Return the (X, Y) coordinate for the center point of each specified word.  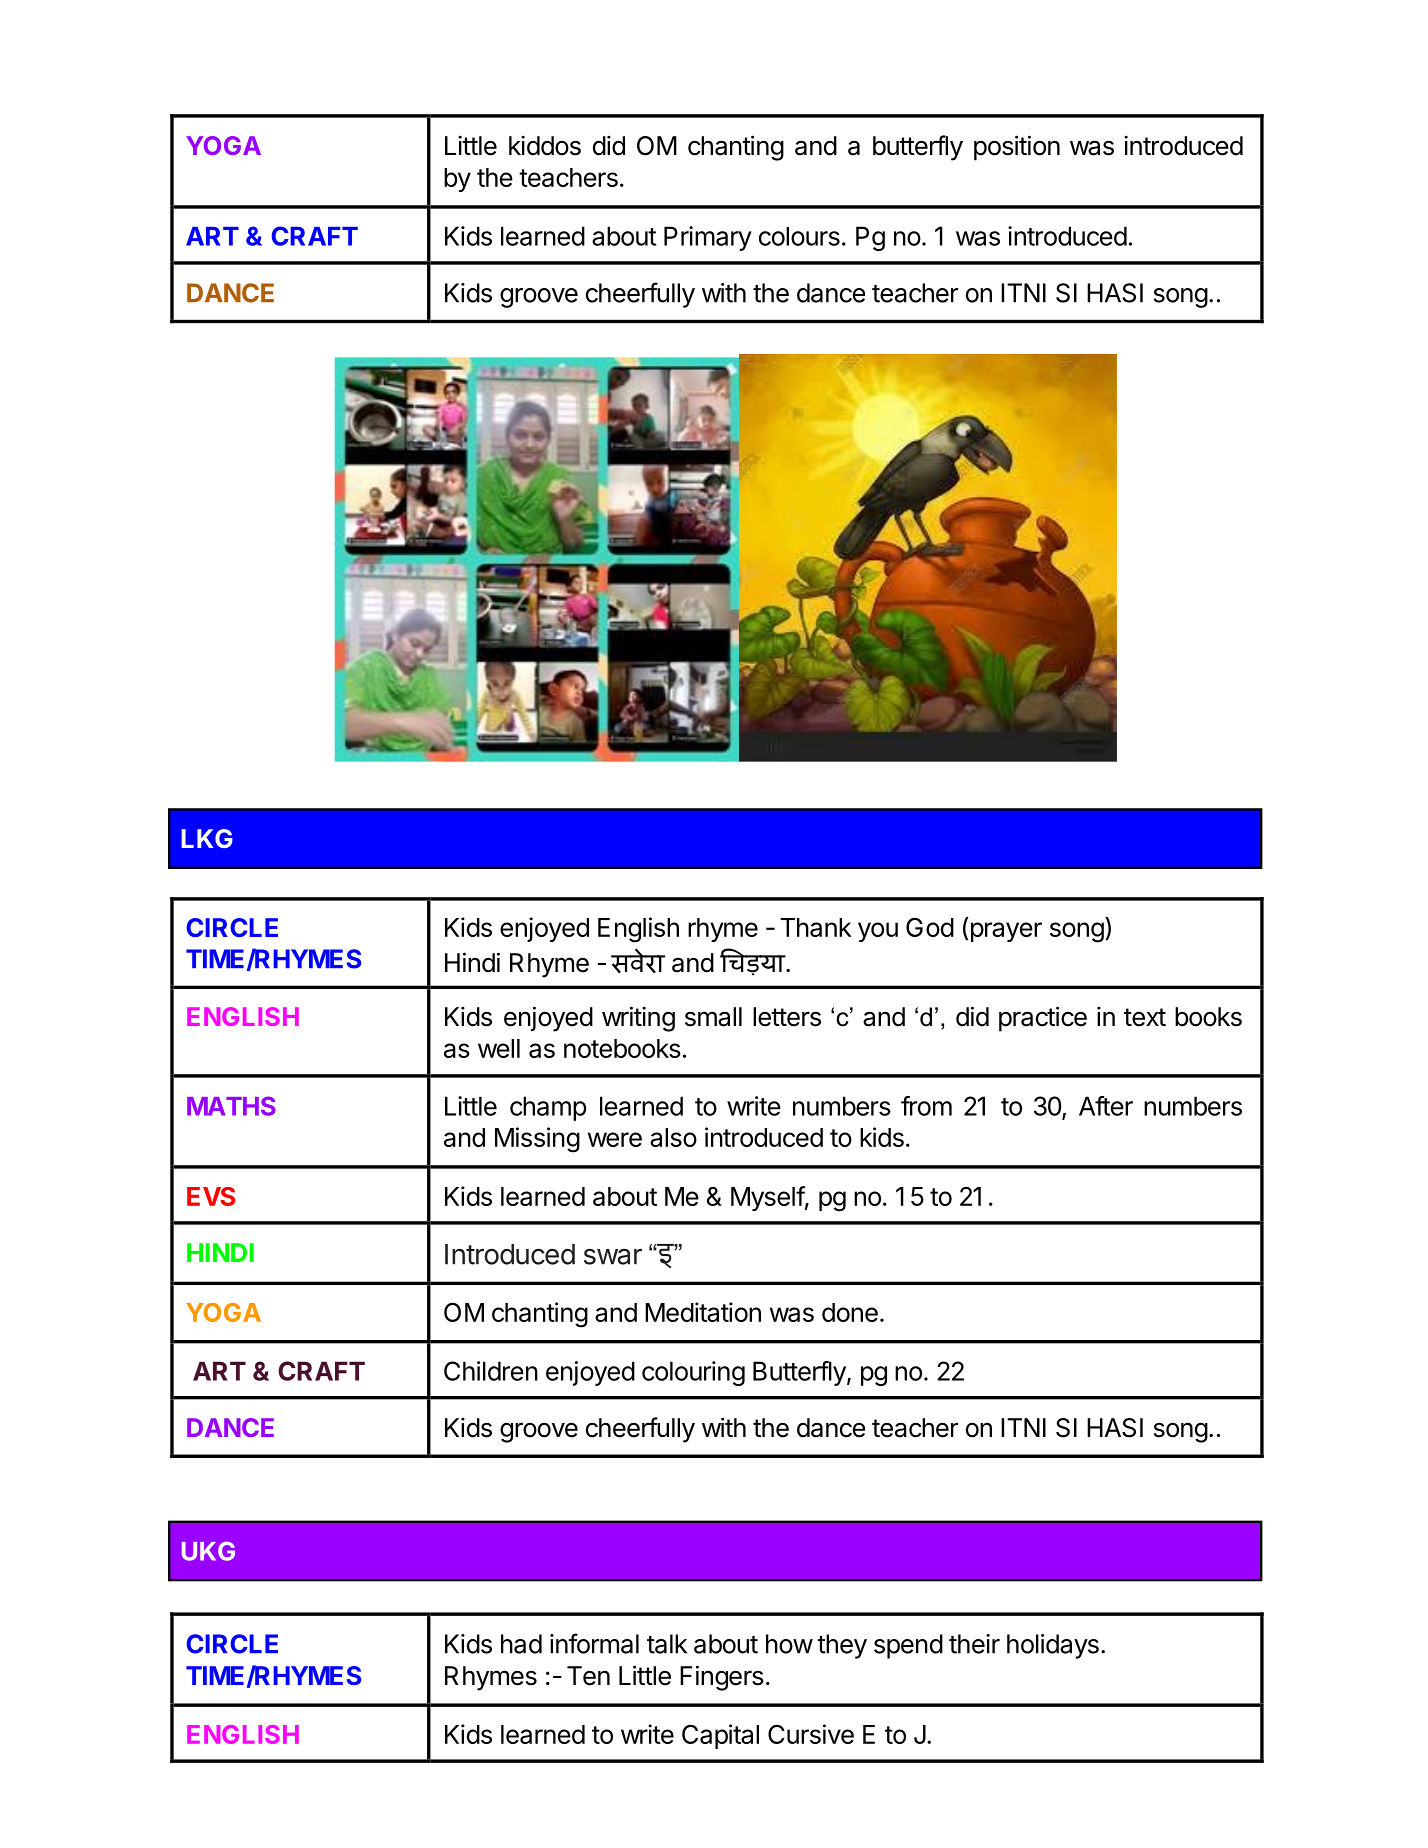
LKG (207, 838)
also (673, 1137)
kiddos (545, 145)
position (1017, 148)
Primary (708, 238)
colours (799, 236)
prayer (1006, 932)
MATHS (231, 1106)
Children (491, 1371)
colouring (693, 1373)
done (850, 1312)
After (1106, 1106)
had (521, 1644)
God (930, 927)
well (499, 1048)
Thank (815, 927)
